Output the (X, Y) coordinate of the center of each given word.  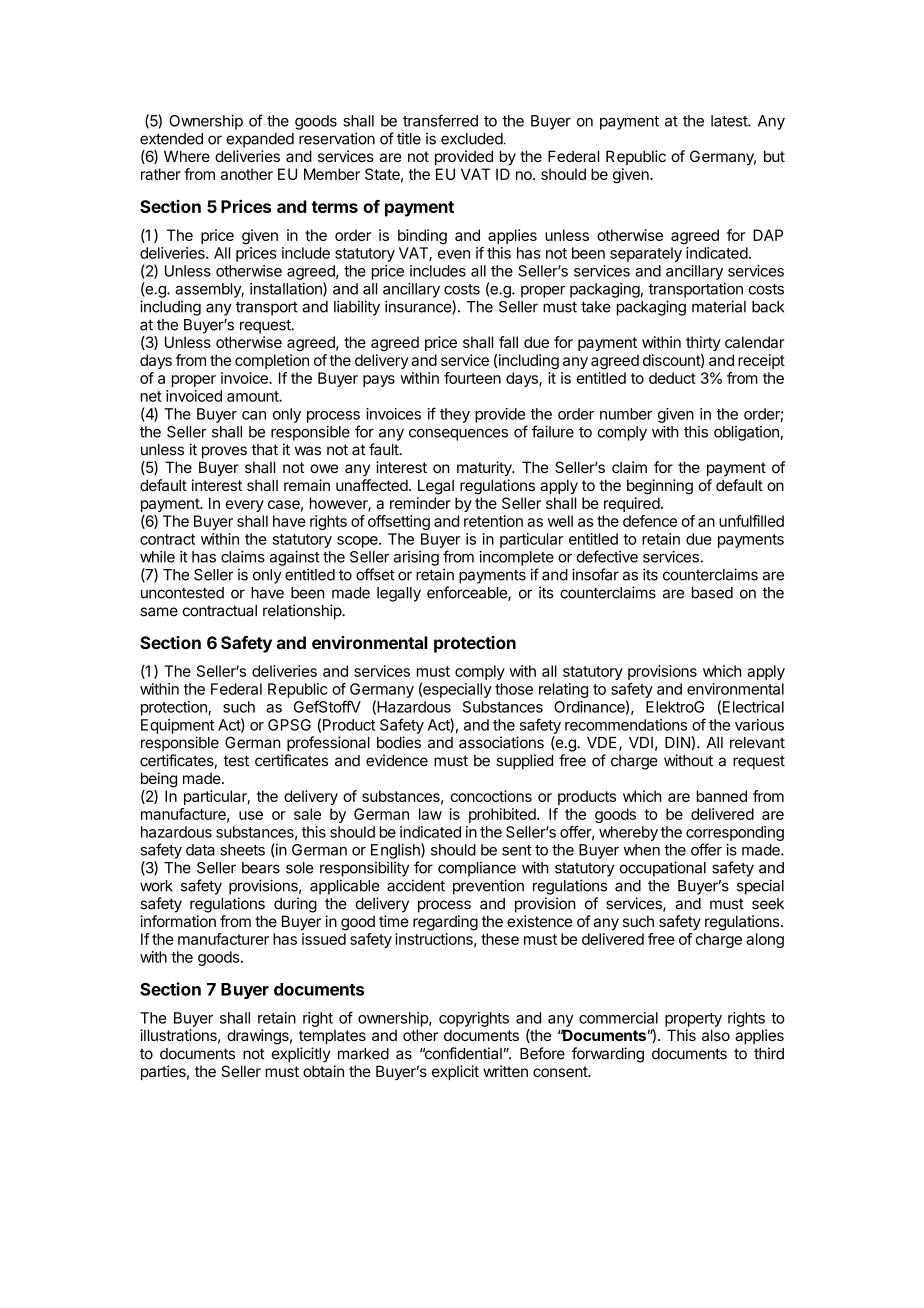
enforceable (468, 593)
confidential (462, 1053)
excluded (472, 139)
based (712, 593)
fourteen (472, 378)
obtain (323, 1071)
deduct (672, 378)
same (159, 612)
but (774, 156)
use (251, 815)
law (430, 814)
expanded (260, 140)
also (716, 1035)
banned (722, 796)
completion (272, 361)
